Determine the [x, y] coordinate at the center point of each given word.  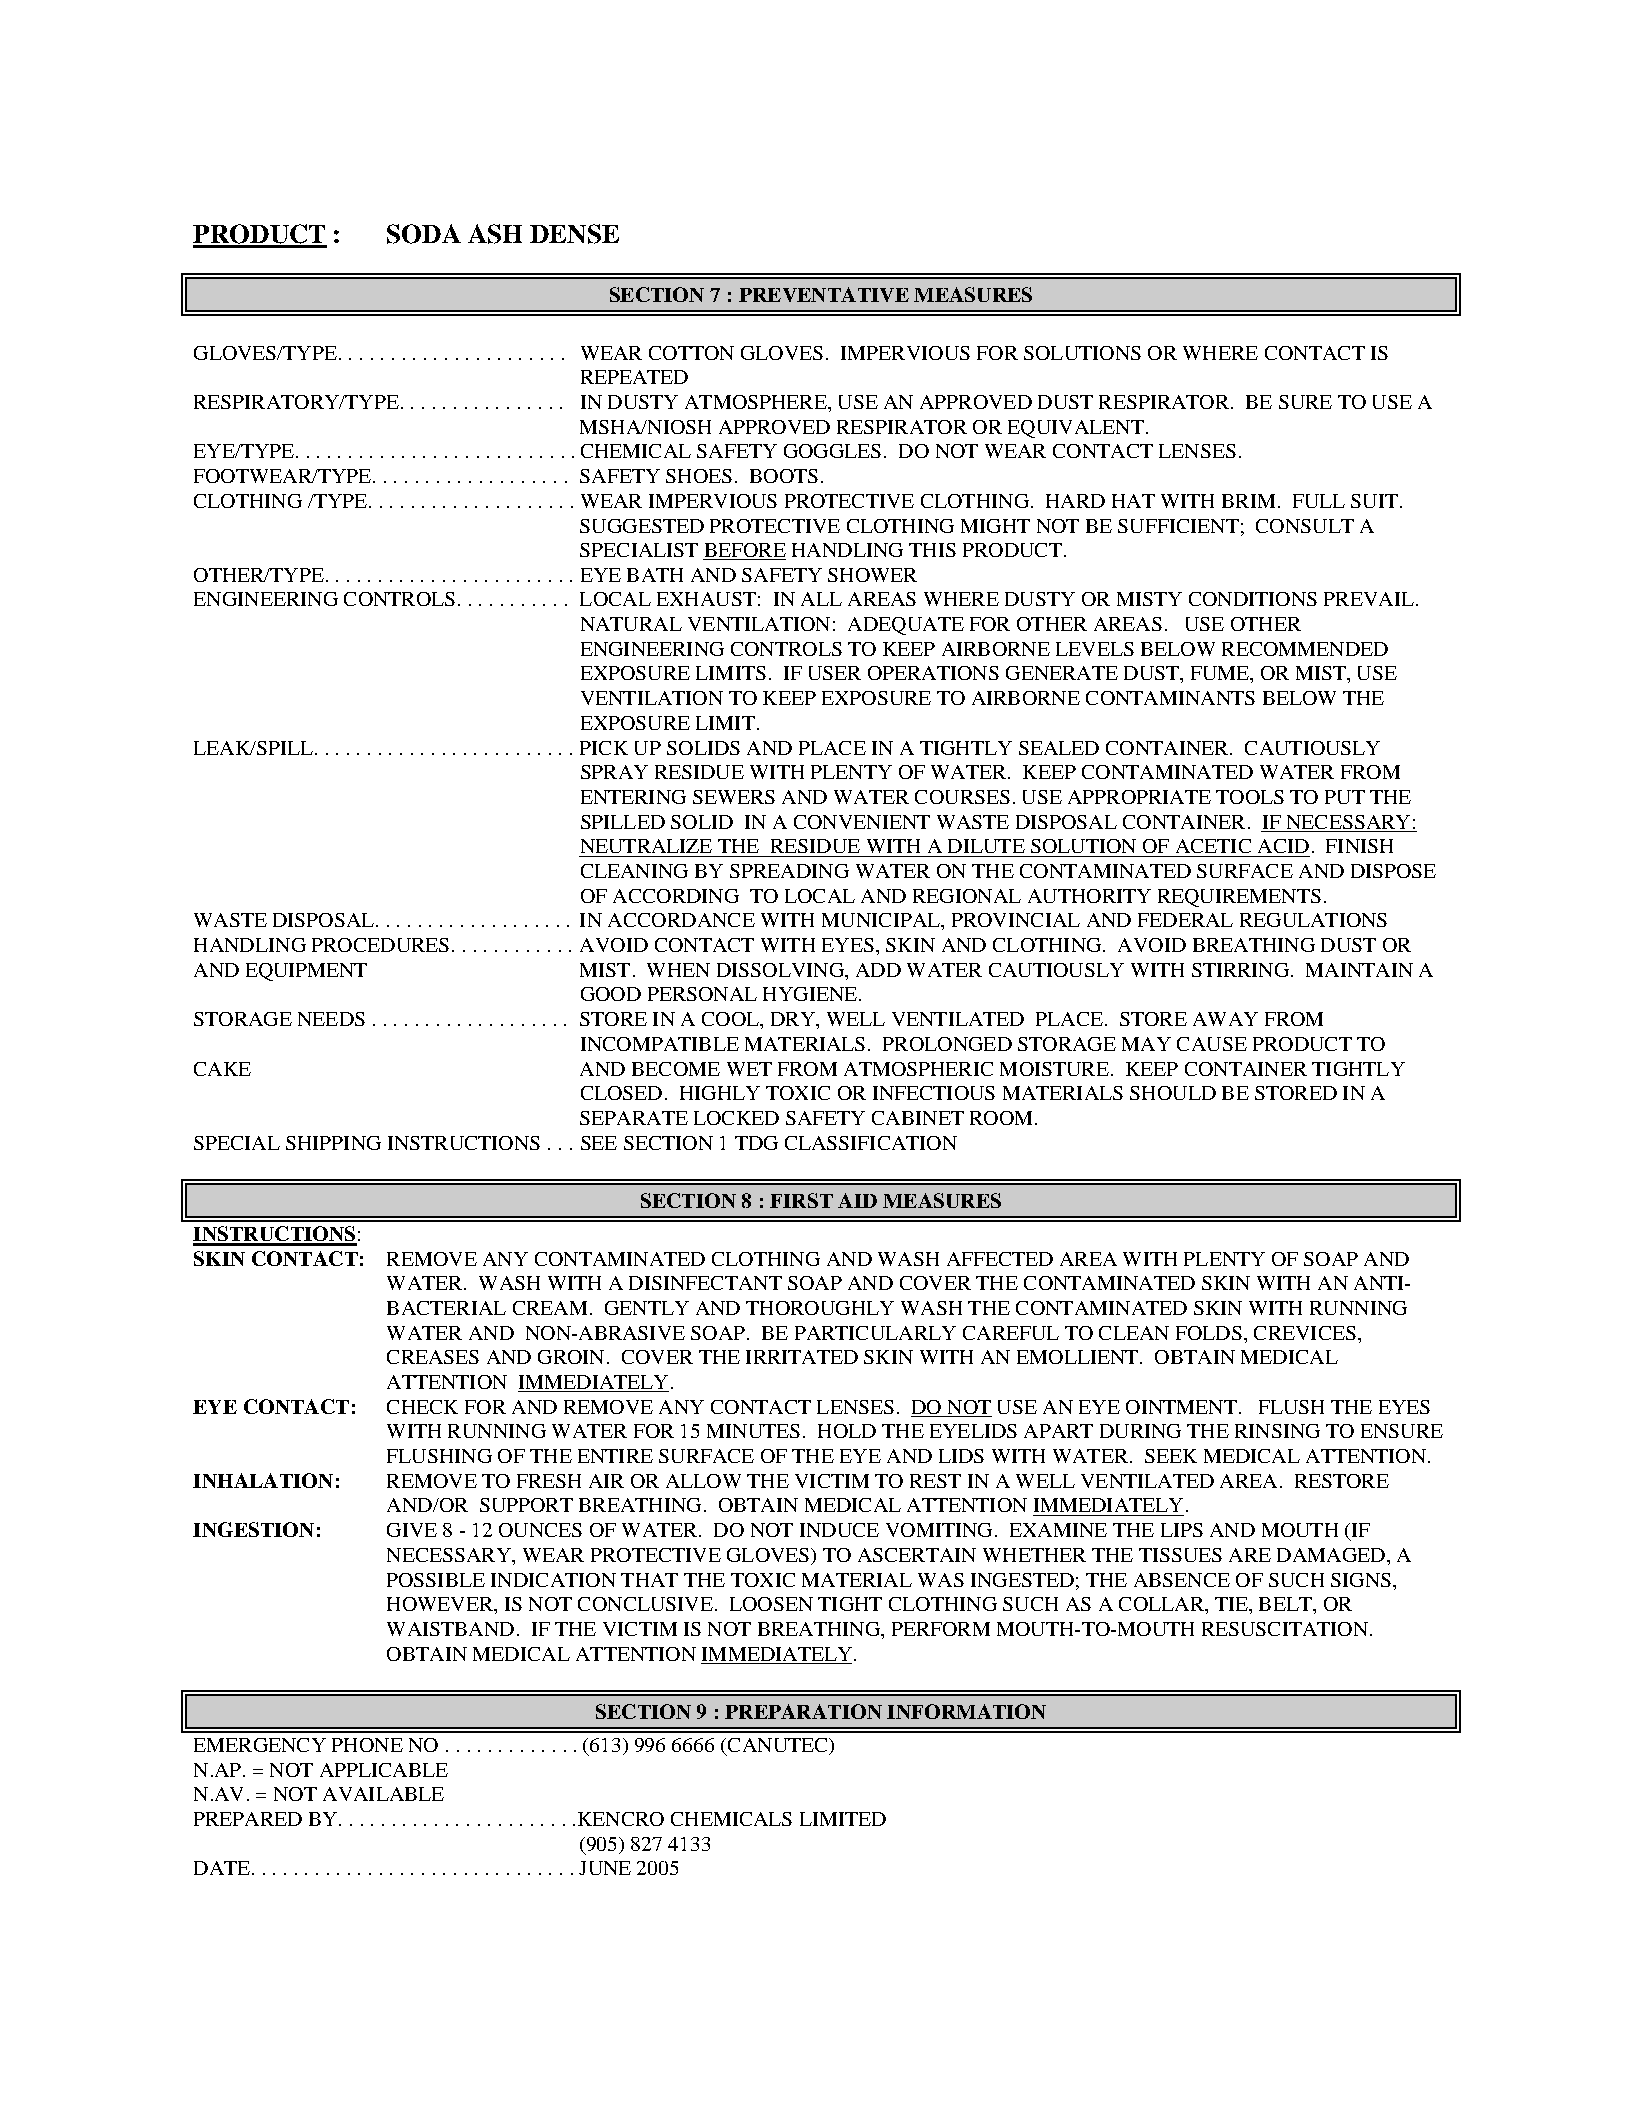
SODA [424, 234]
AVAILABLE [383, 1794]
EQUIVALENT [1076, 429]
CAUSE [1212, 1044]
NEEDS [331, 1019]
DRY [794, 1019]
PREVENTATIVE [824, 294]
